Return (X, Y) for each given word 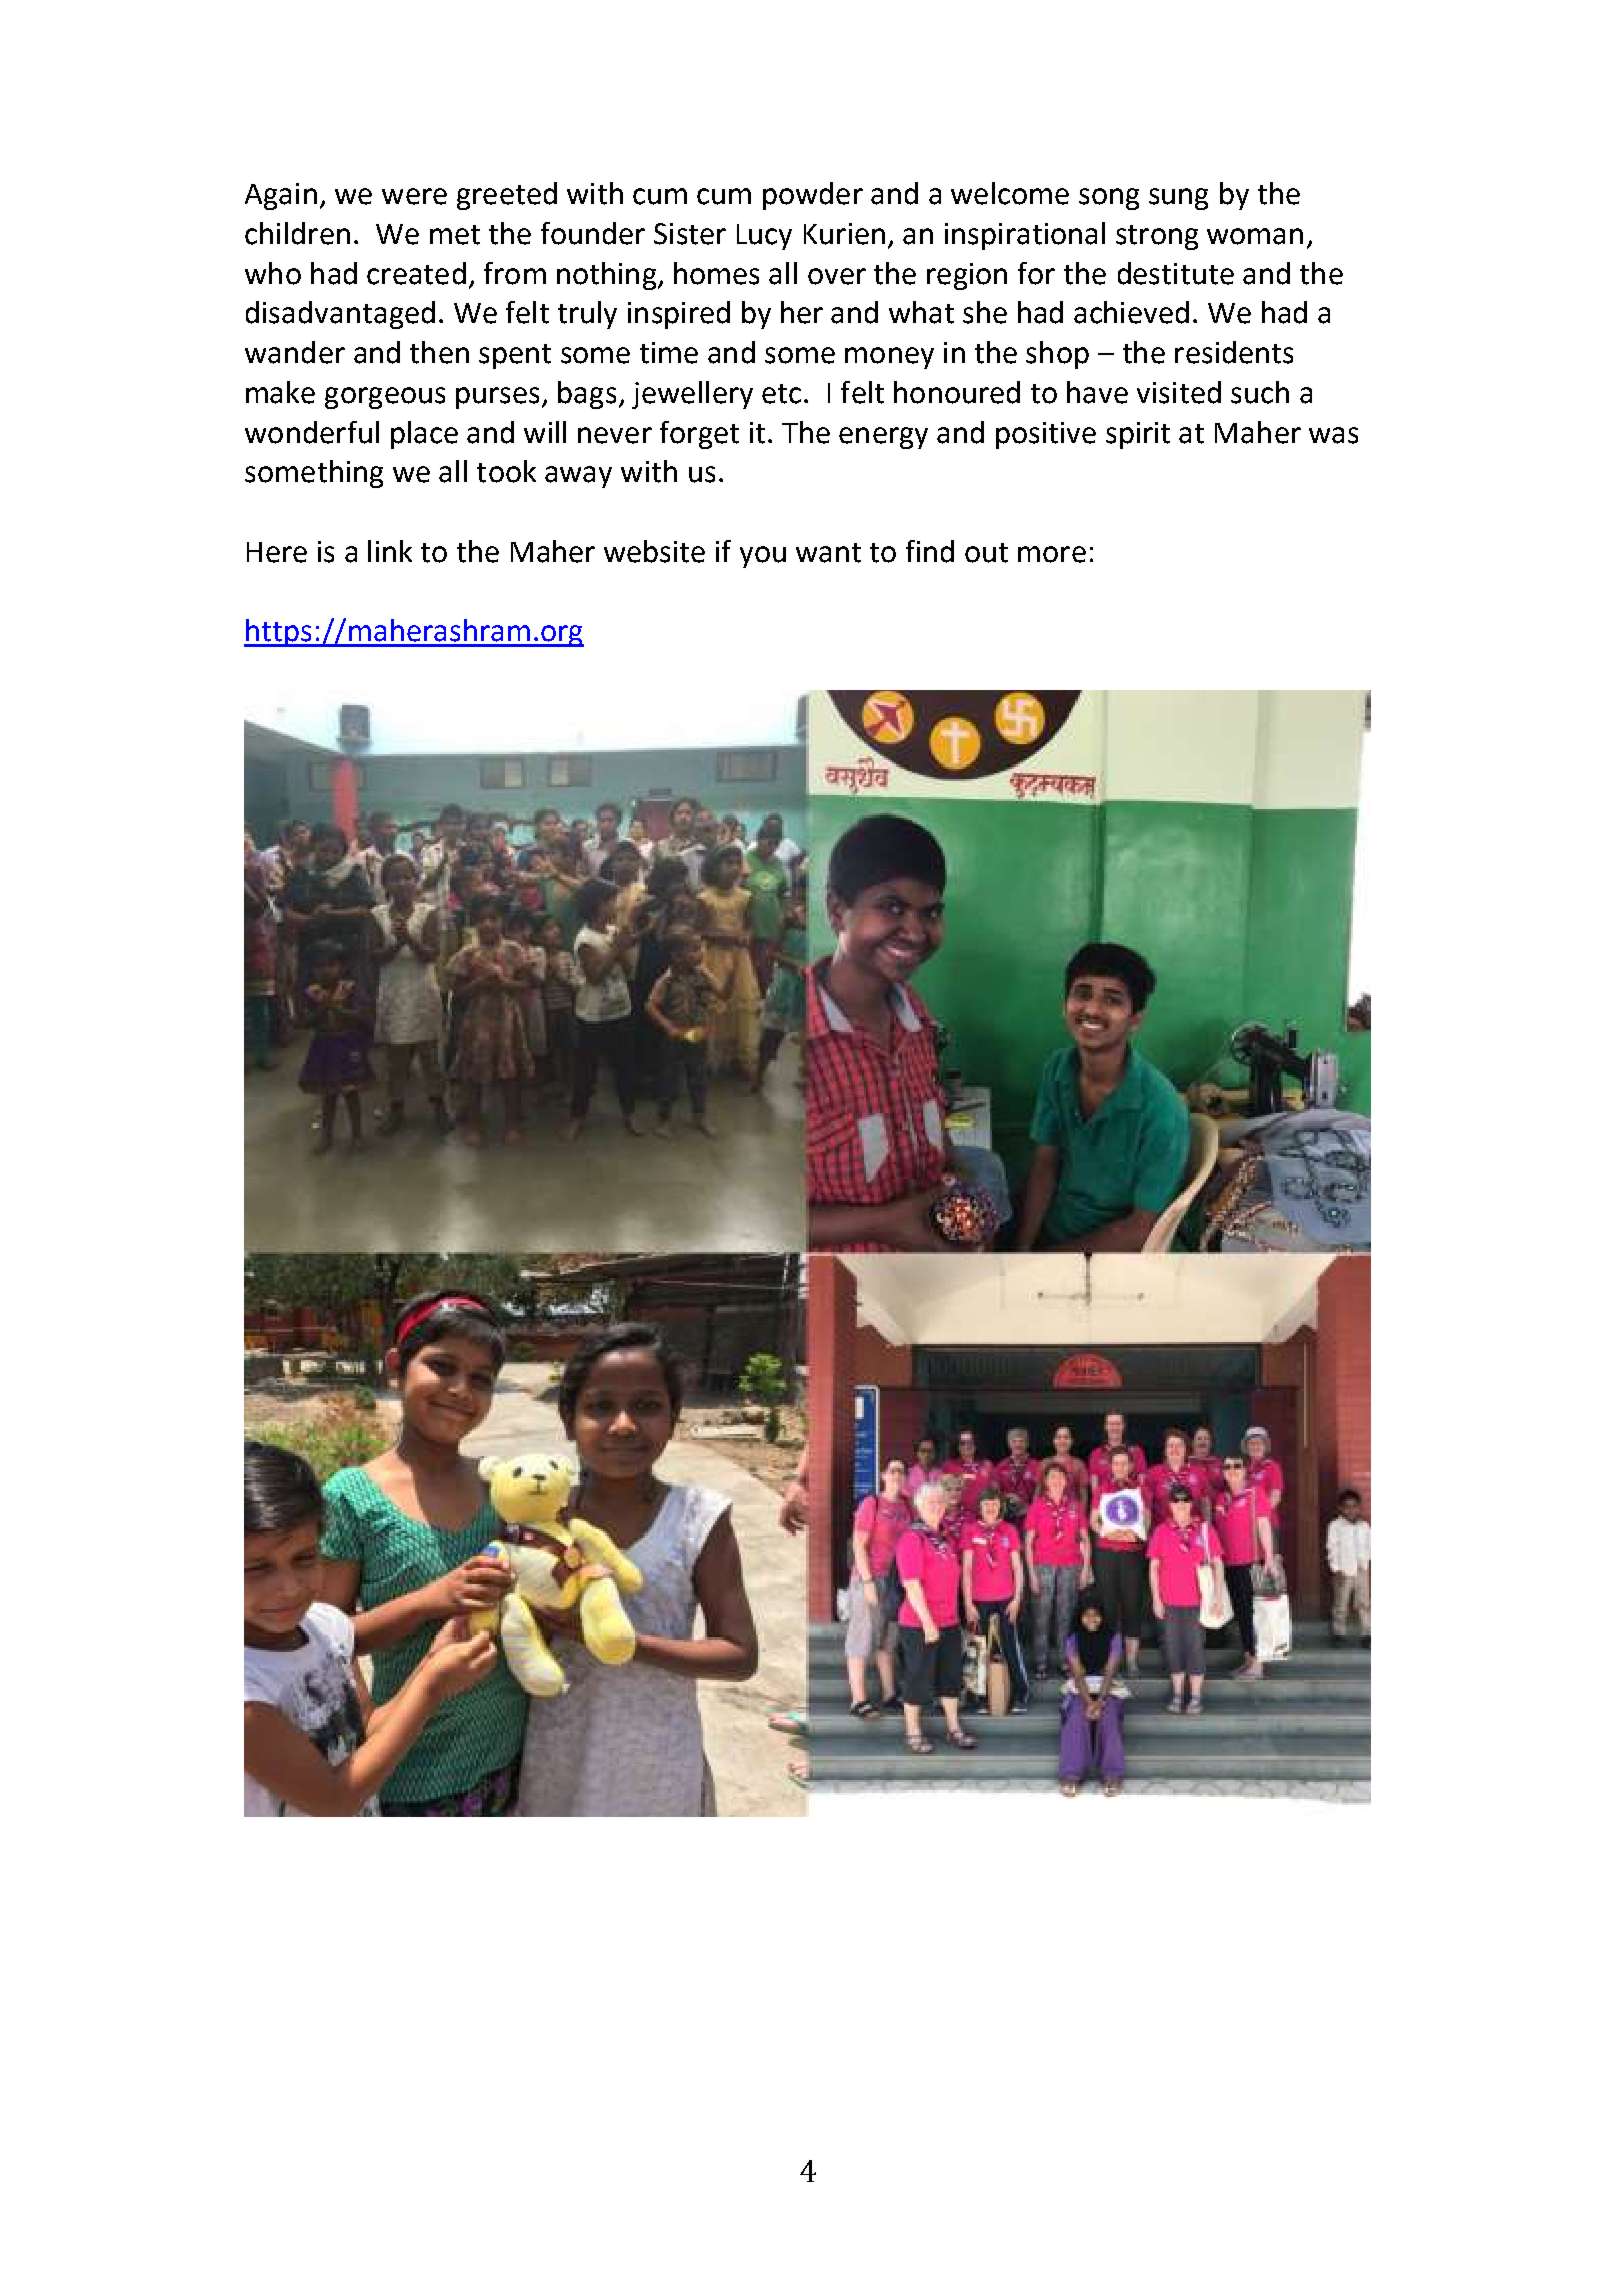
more (1052, 554)
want (828, 553)
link (390, 551)
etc (781, 394)
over (837, 276)
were (414, 196)
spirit (1138, 435)
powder (813, 196)
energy (883, 438)
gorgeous (385, 398)
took (506, 471)
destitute (1176, 273)
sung (1178, 199)
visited (1179, 392)
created (416, 273)
